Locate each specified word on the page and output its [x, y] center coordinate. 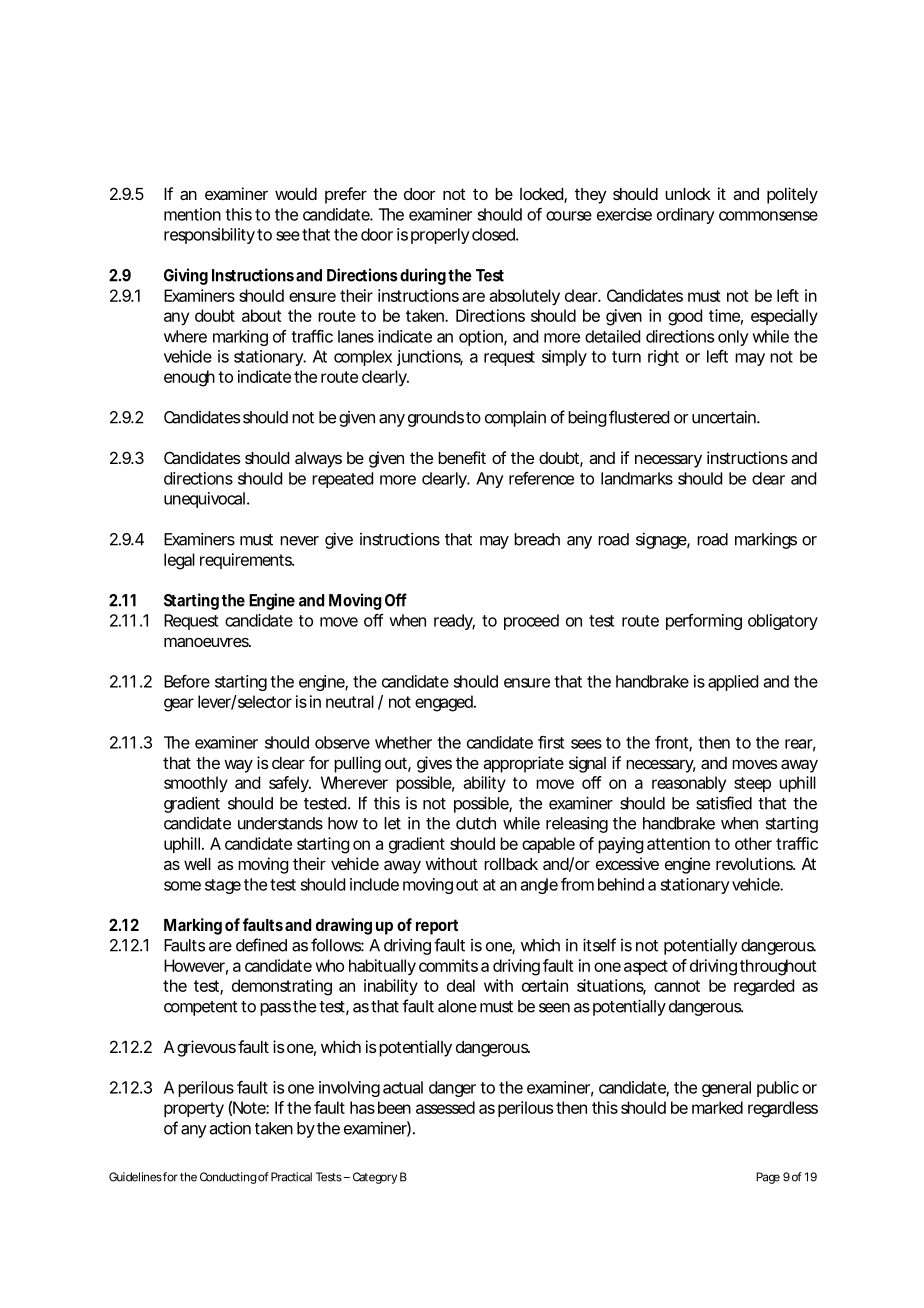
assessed [445, 1107]
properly [440, 236]
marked [717, 1107]
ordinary [686, 216]
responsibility [209, 236]
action [230, 1128]
